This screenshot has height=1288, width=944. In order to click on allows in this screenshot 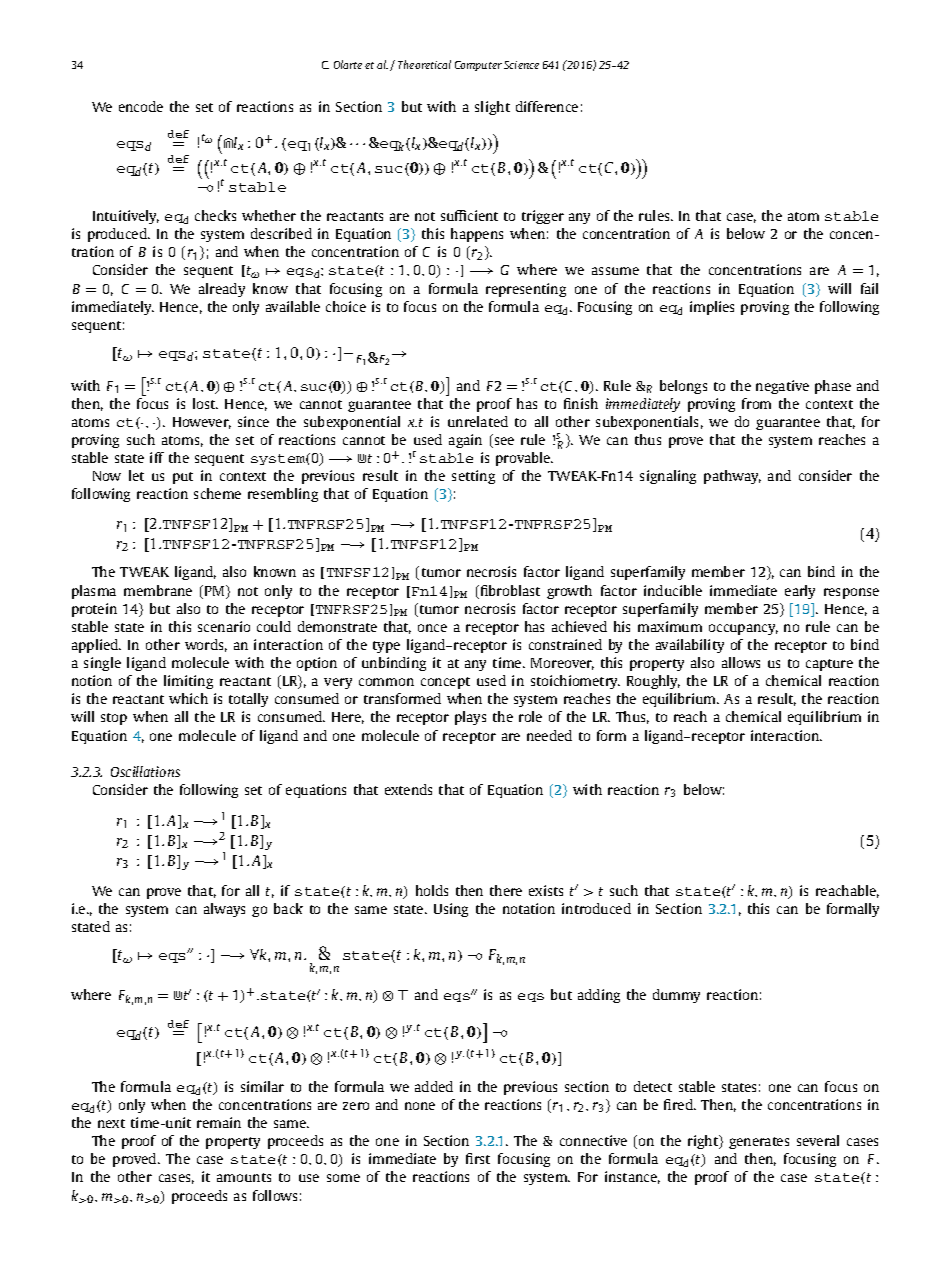, I will do `click(741, 662)`.
